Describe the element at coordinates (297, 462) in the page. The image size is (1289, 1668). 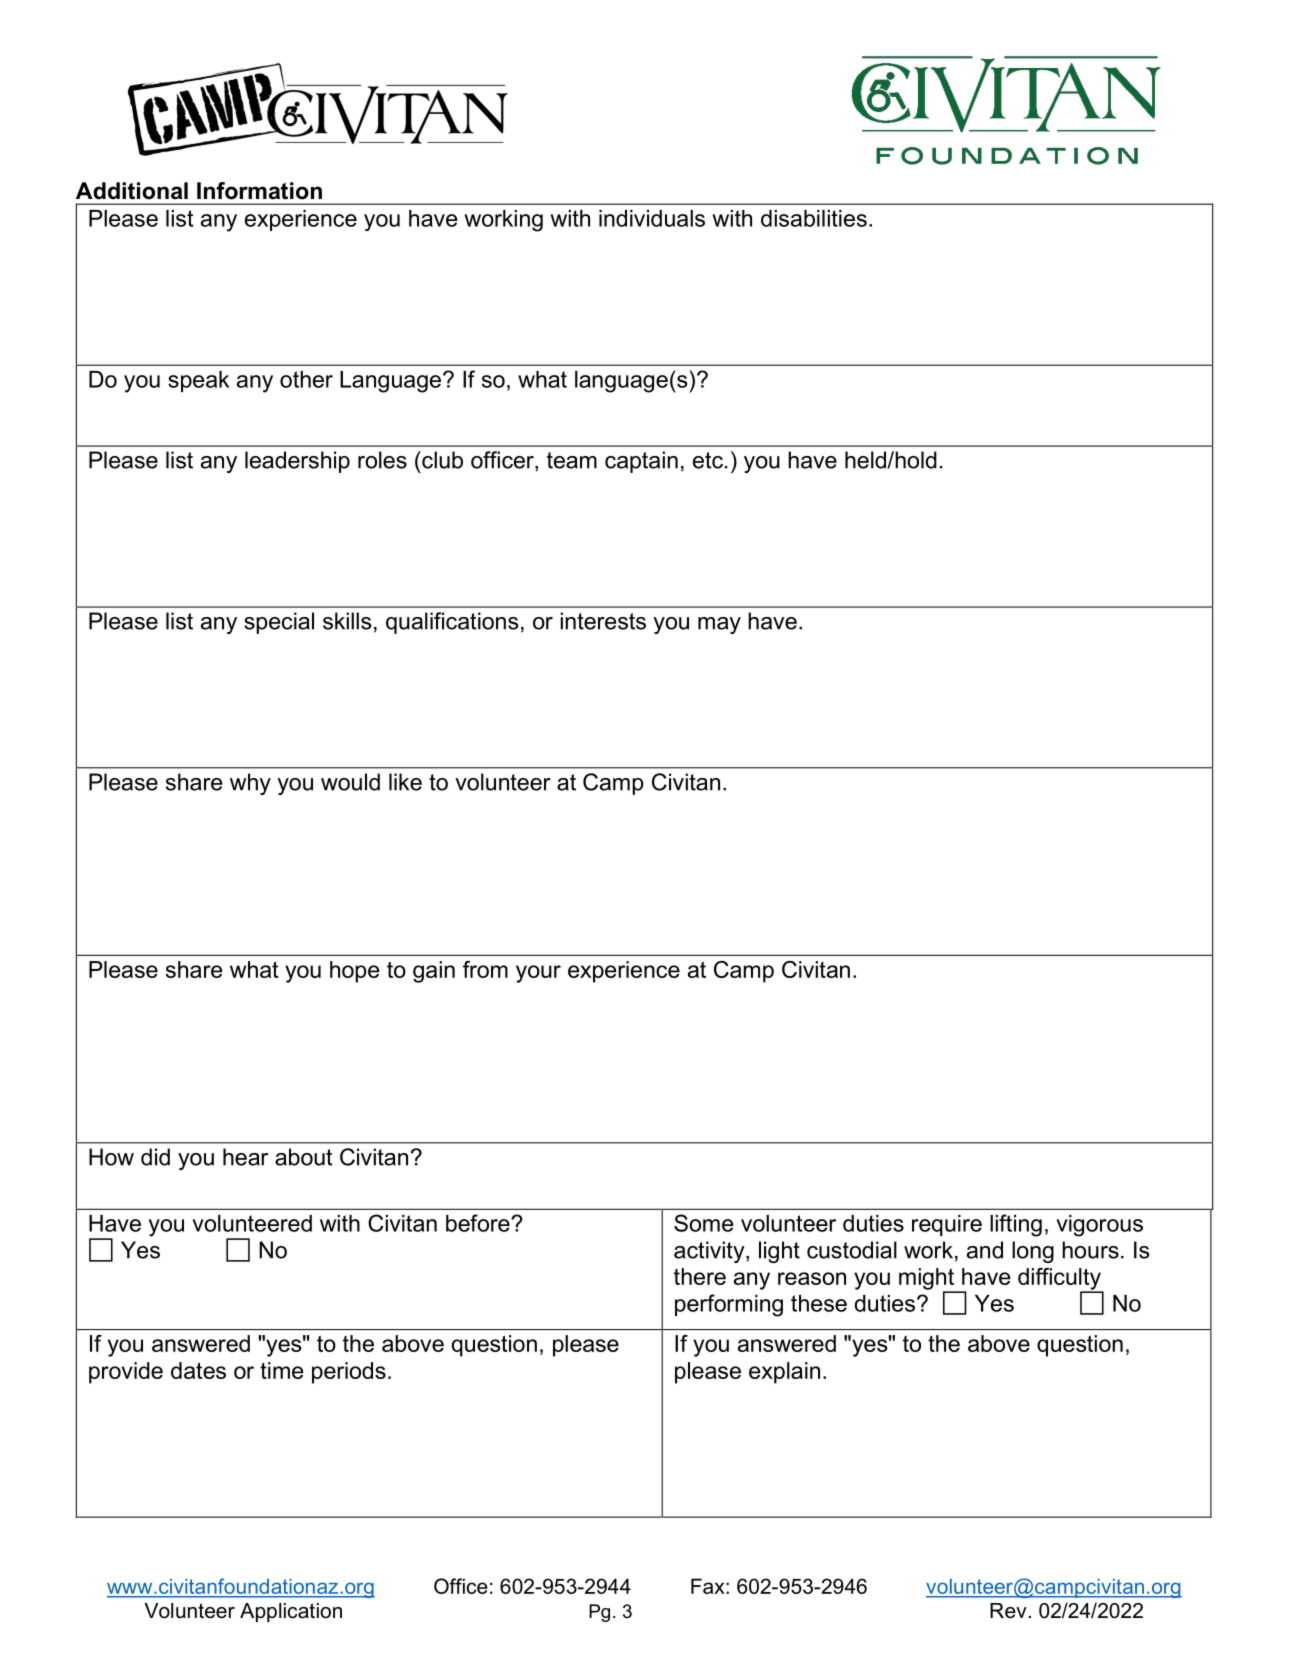
I see `leadership` at that location.
